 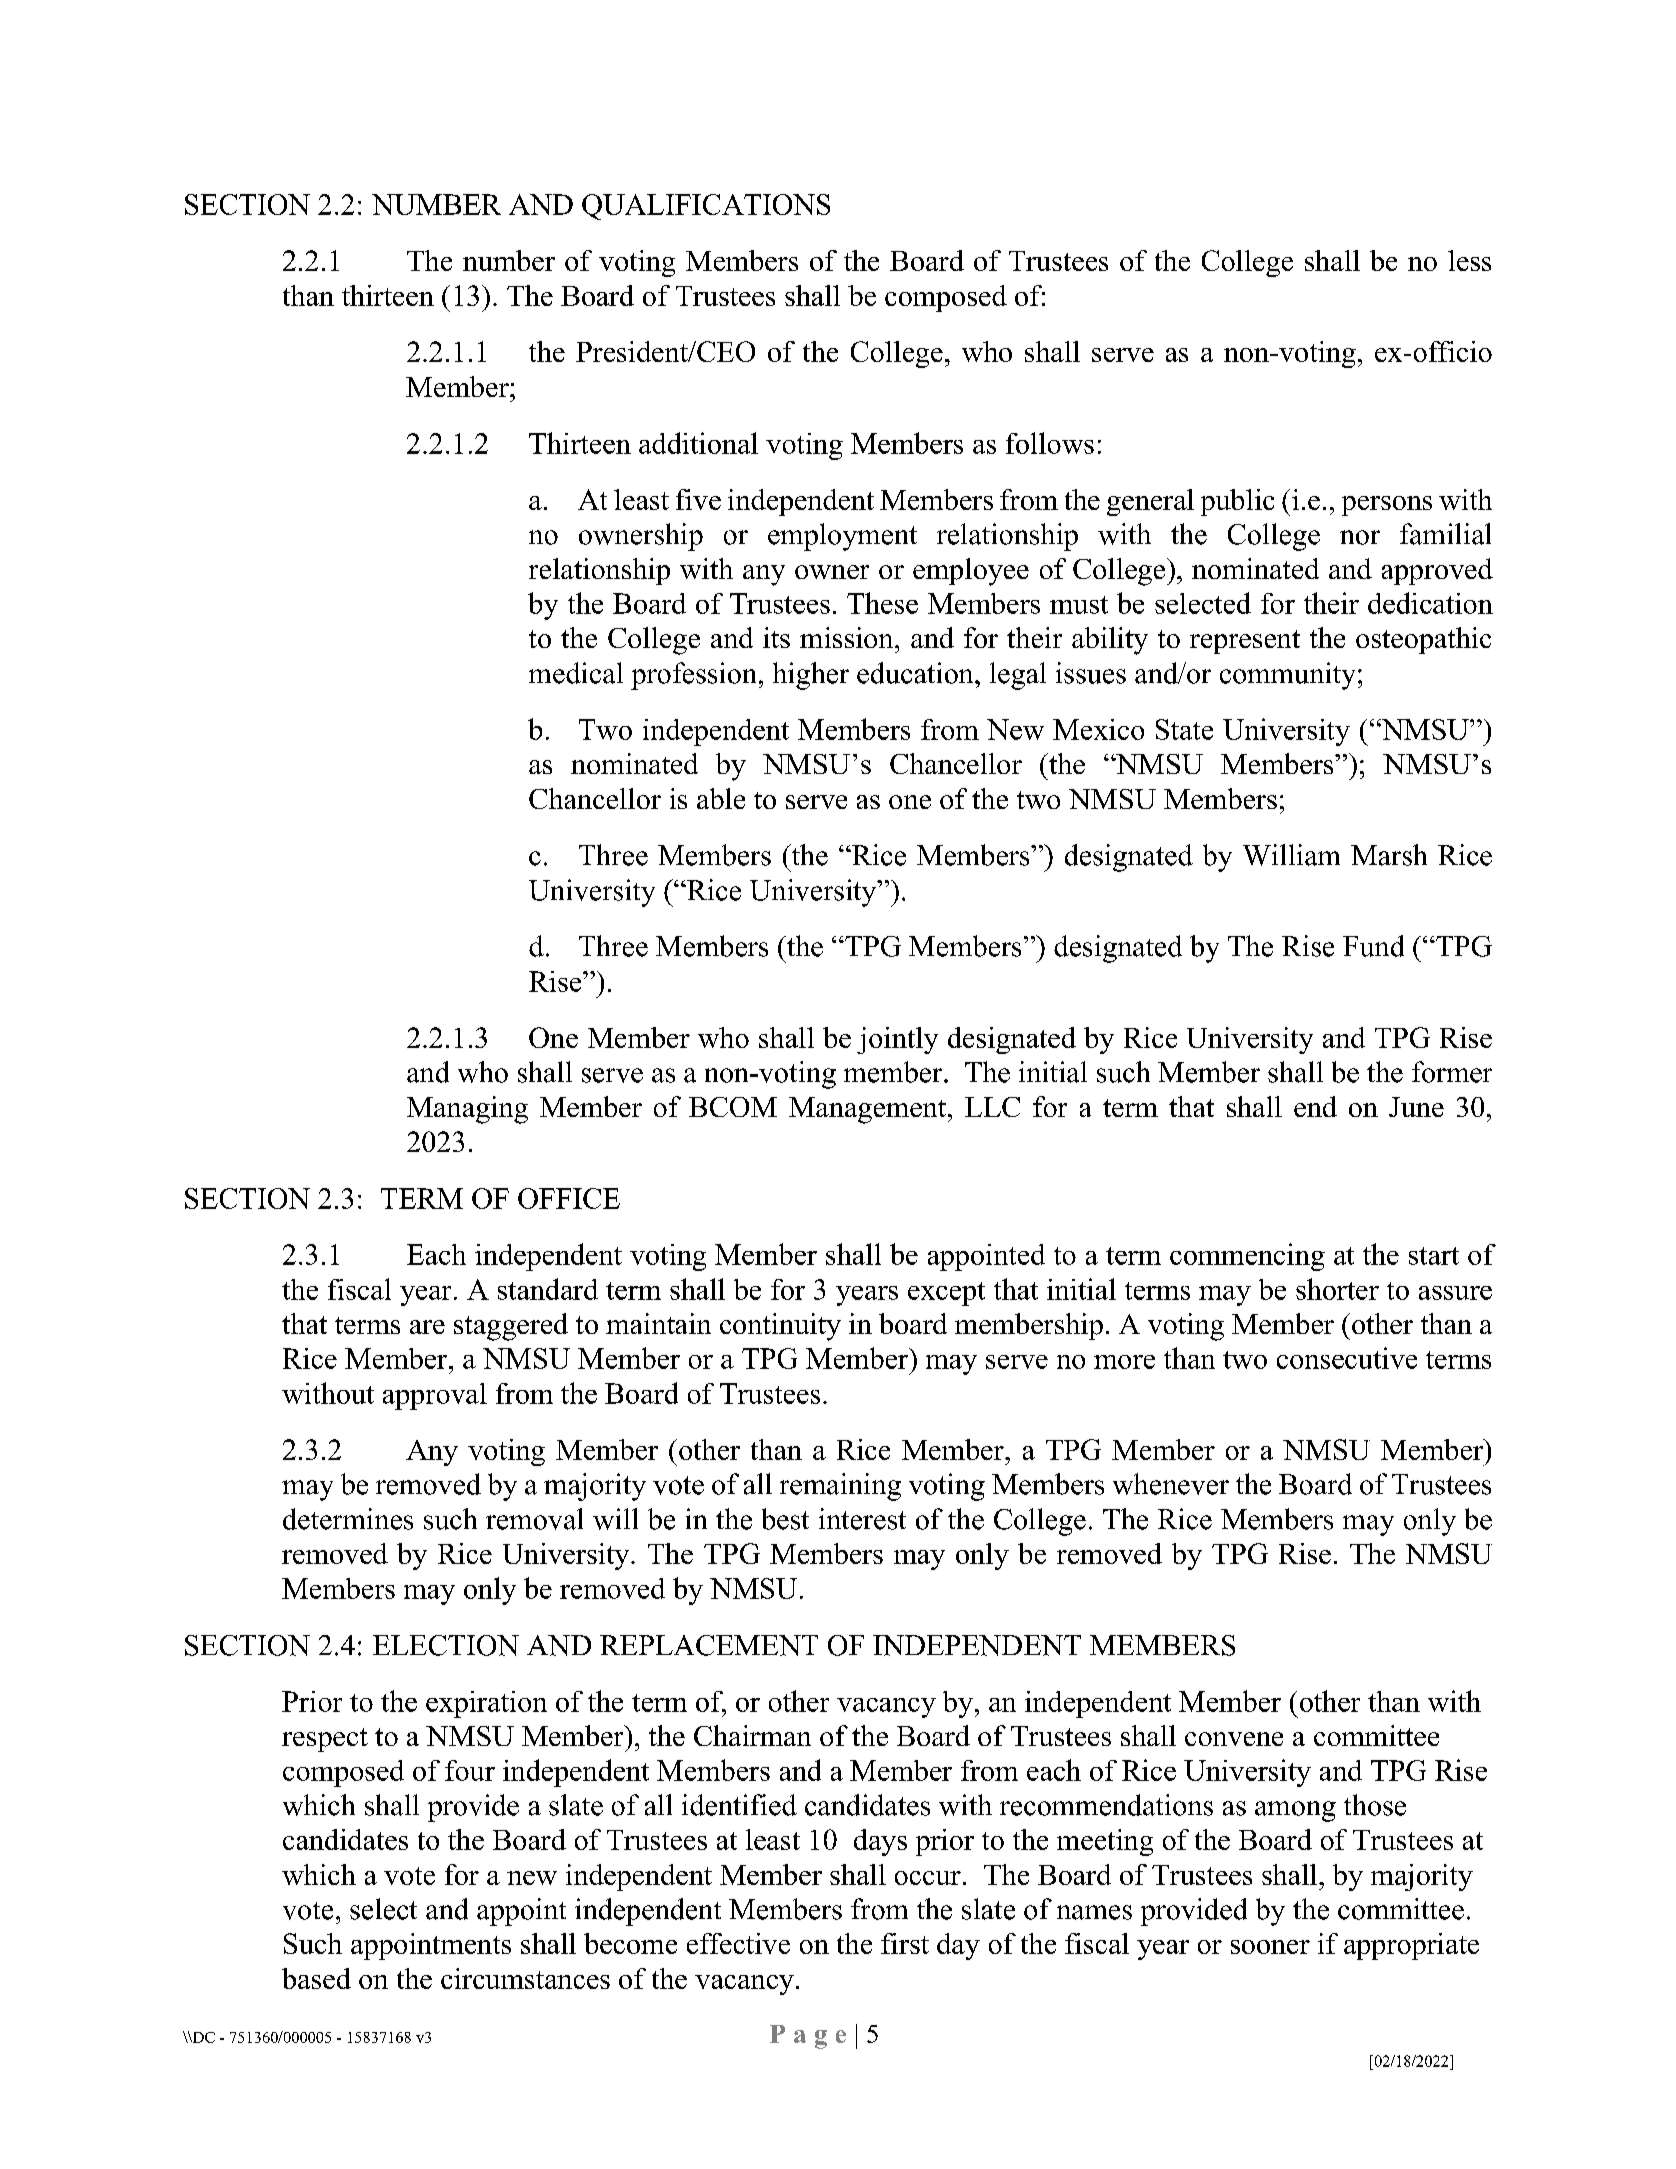 I want to click on follows, so click(x=1050, y=443).
